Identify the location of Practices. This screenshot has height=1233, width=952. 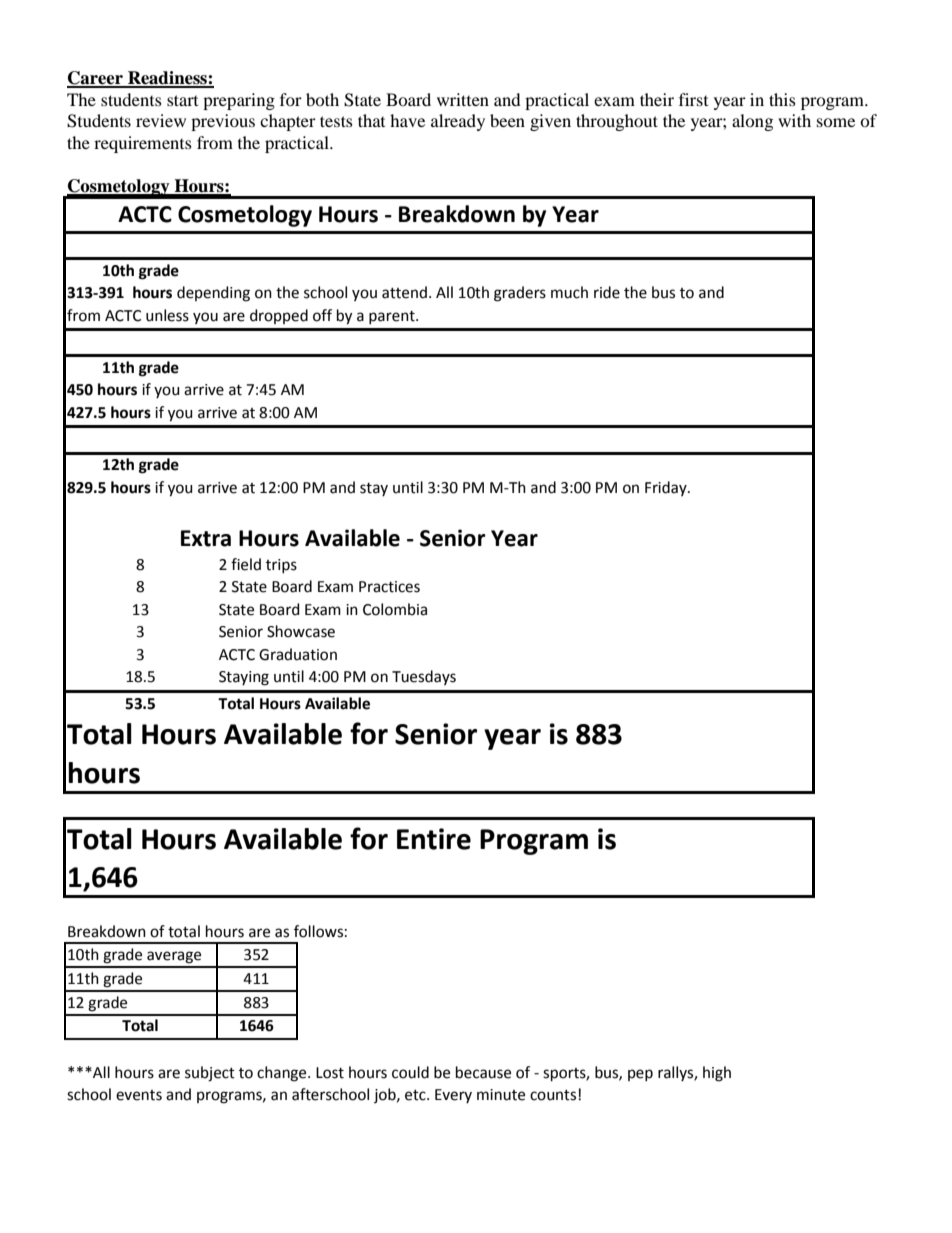
(389, 587).
